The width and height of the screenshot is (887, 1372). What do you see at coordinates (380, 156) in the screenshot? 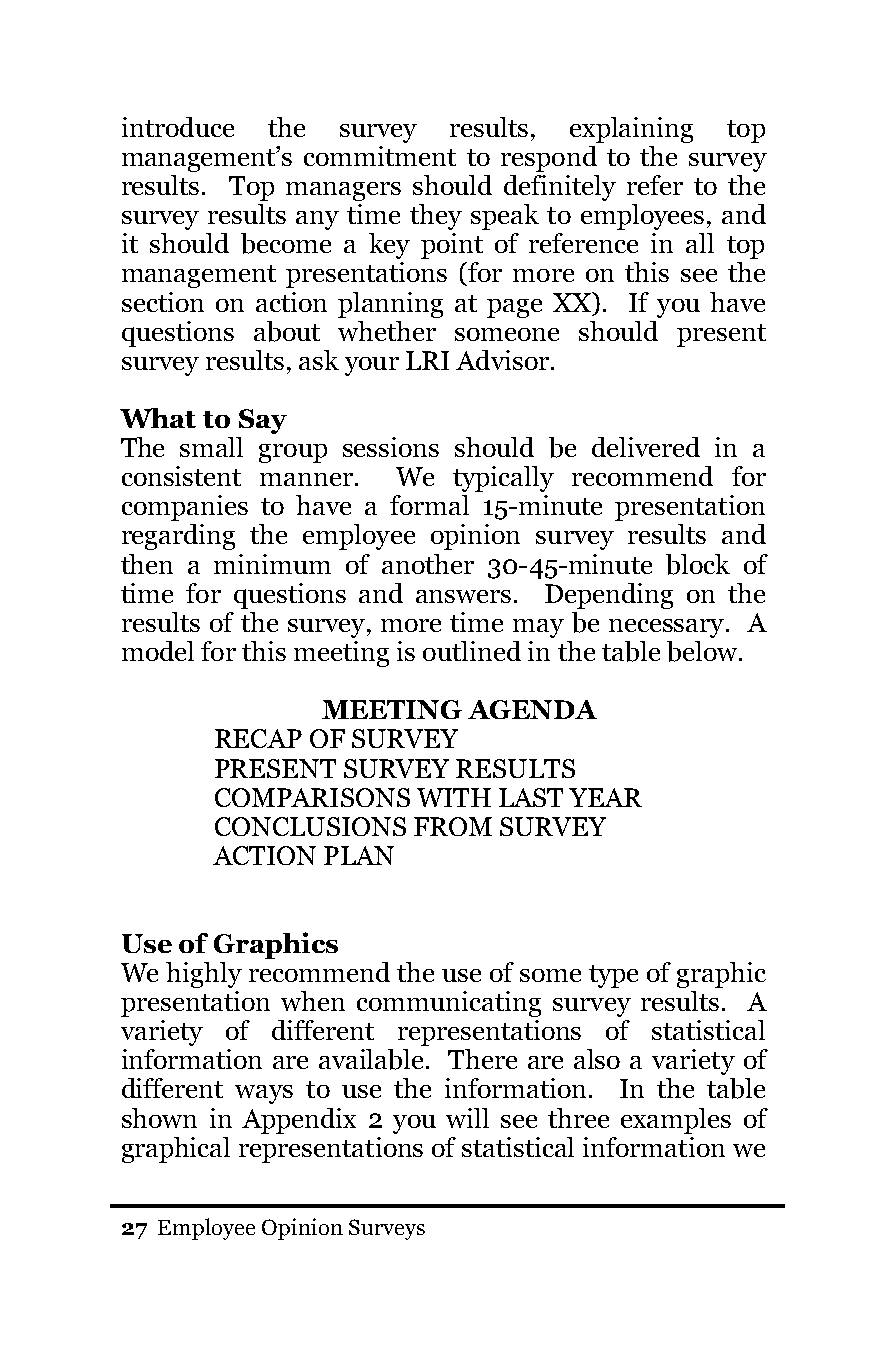
I see `commitment` at bounding box center [380, 156].
